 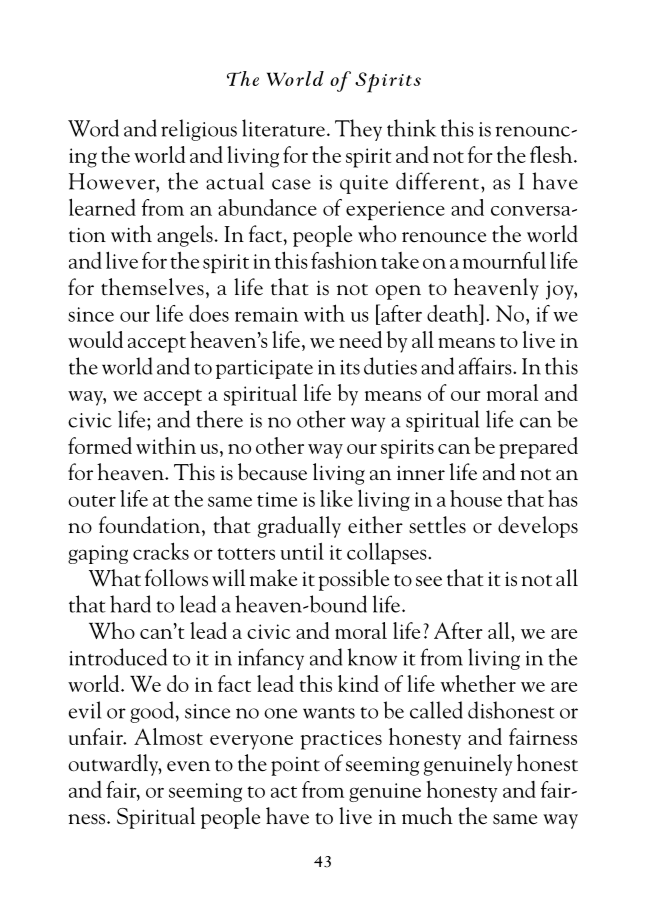 I want to click on prepared, so click(x=538, y=448).
